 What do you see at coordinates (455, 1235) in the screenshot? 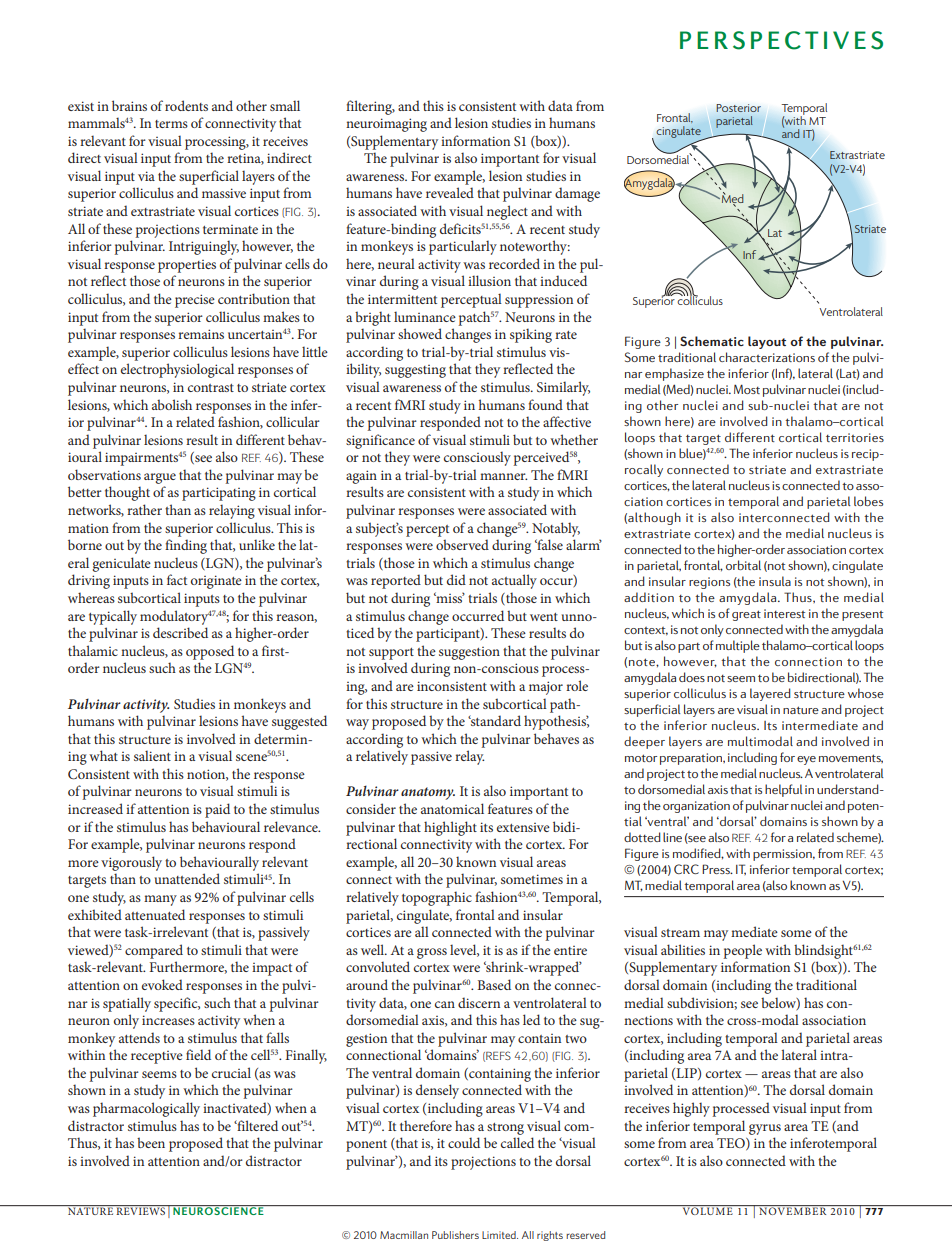
I see `Publishers` at bounding box center [455, 1235].
